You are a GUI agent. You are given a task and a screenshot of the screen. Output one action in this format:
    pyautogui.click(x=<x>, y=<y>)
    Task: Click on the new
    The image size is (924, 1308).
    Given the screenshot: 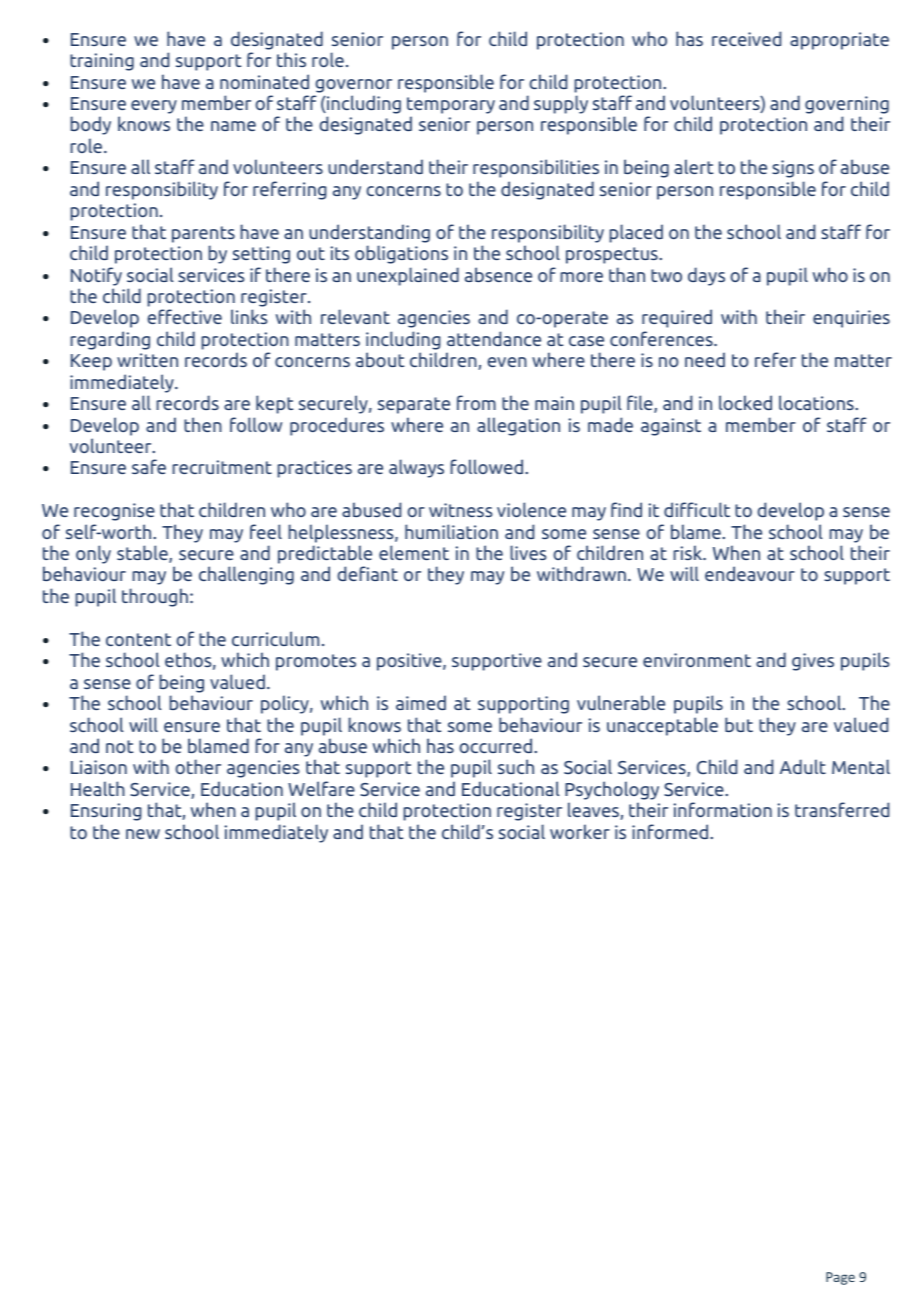 What is the action you would take?
    pyautogui.click(x=143, y=834)
